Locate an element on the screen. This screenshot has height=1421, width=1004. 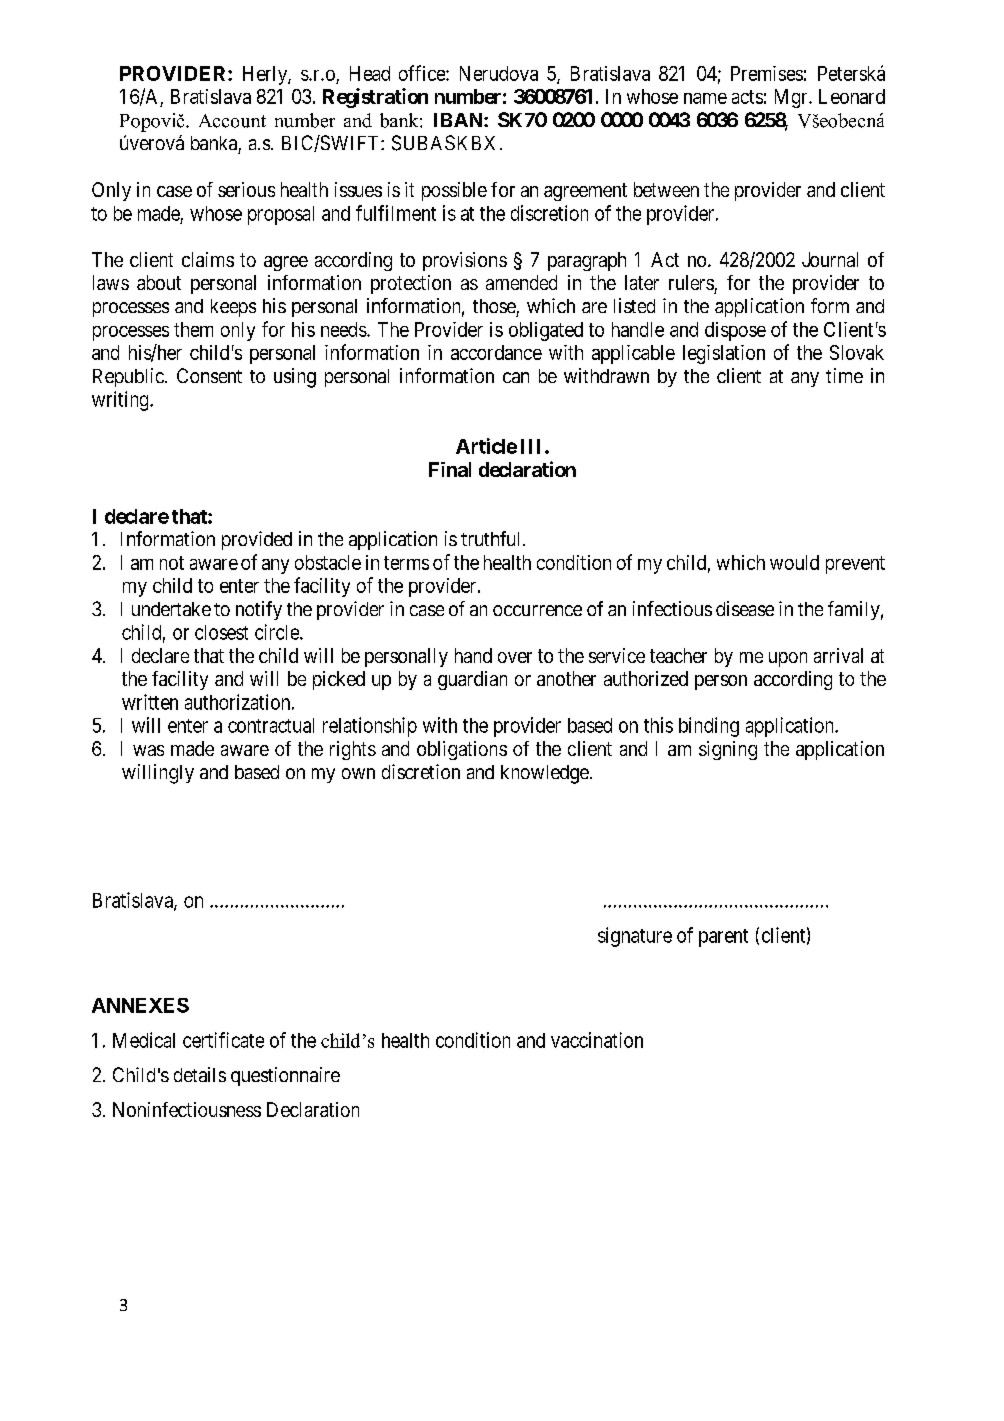
acts is located at coordinates (747, 97).
